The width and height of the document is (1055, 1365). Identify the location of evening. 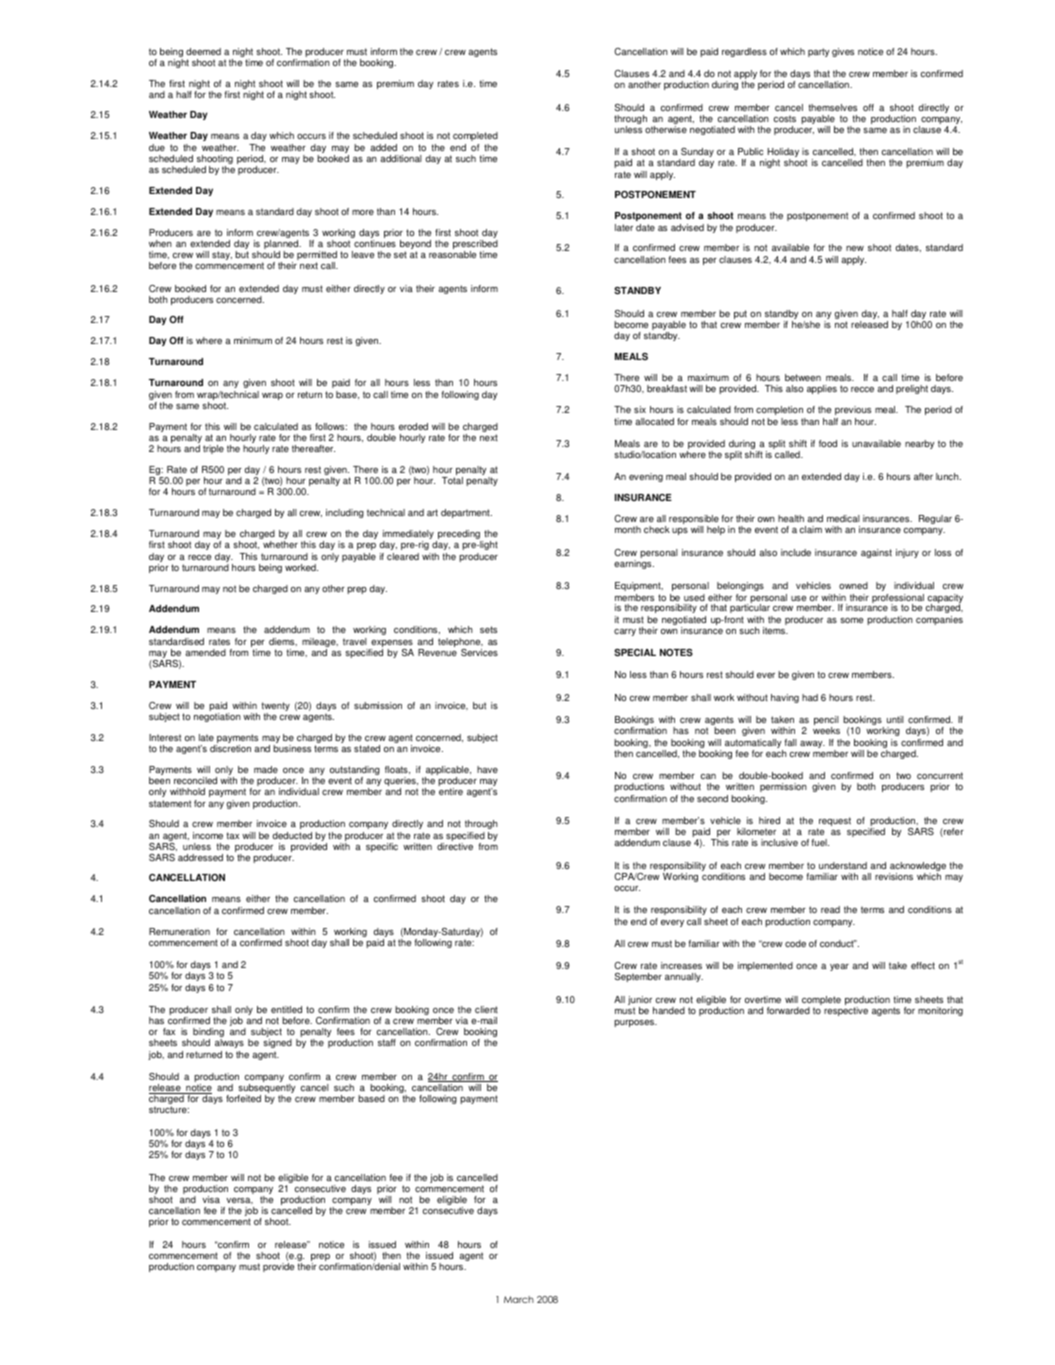
(646, 477).
